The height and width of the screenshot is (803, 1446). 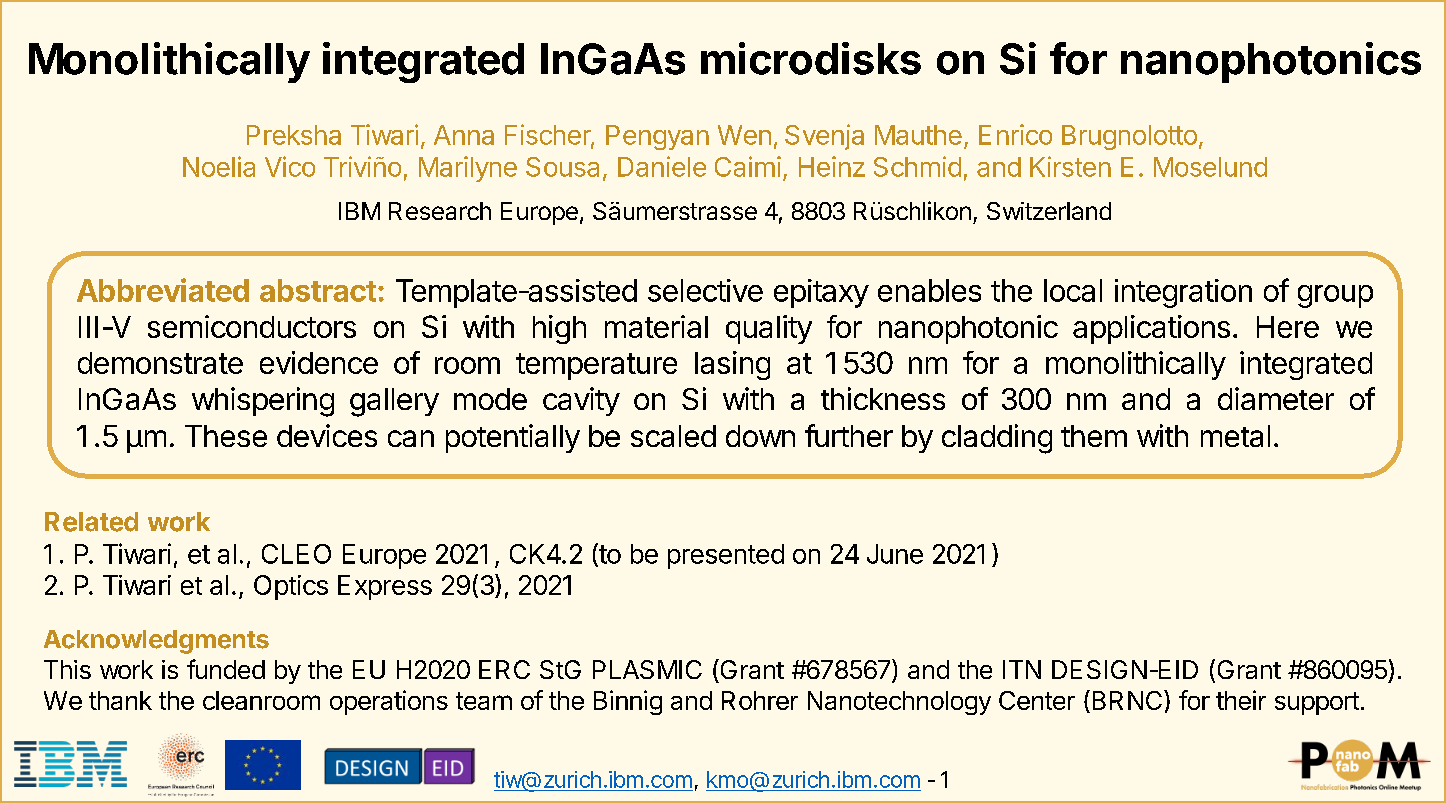 I want to click on These, so click(x=226, y=436).
